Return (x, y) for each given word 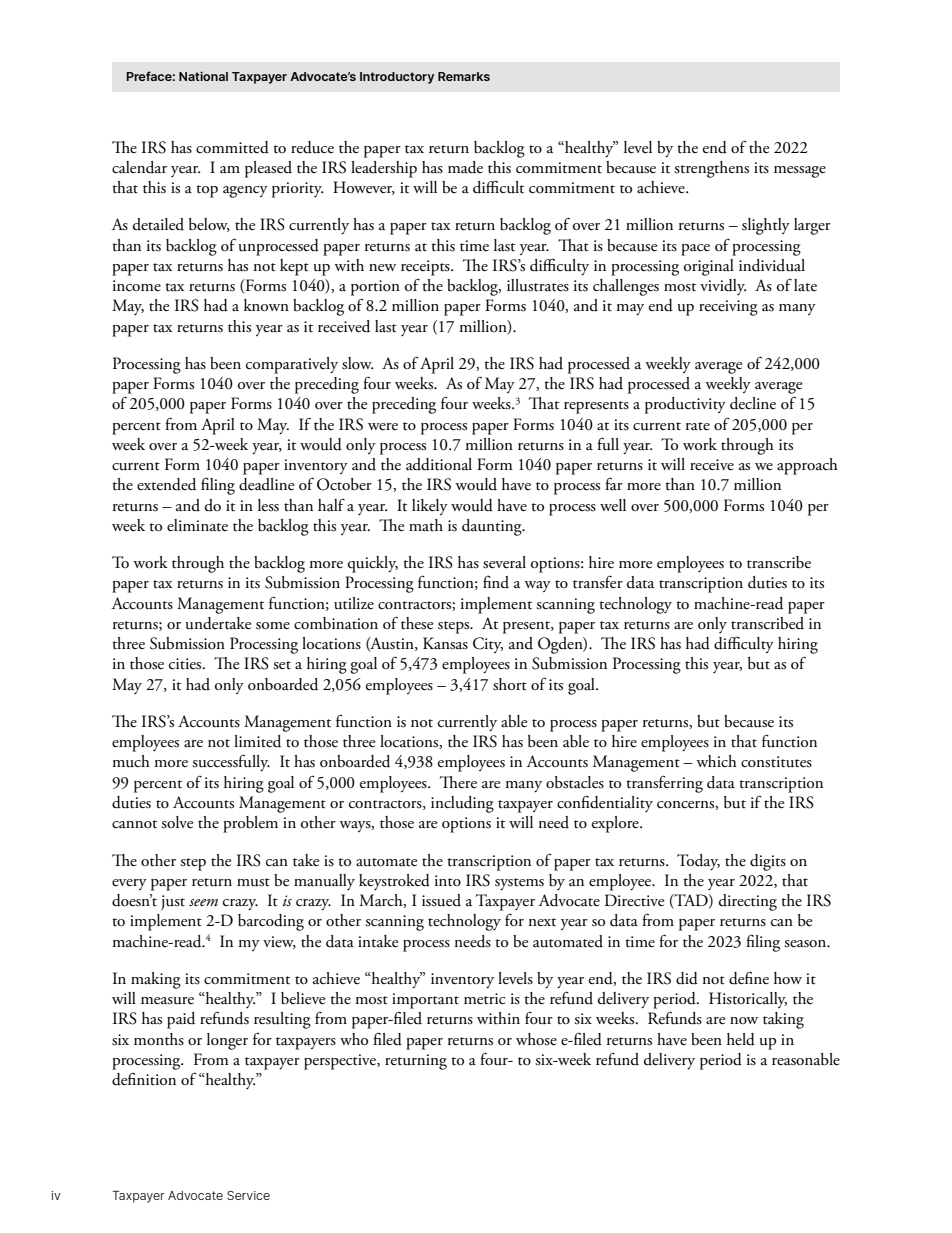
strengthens (711, 169)
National (203, 76)
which (716, 761)
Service (248, 1195)
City (488, 645)
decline (753, 403)
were (383, 427)
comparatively (292, 365)
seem (203, 902)
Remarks (464, 76)
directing (748, 902)
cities (186, 664)
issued (441, 900)
